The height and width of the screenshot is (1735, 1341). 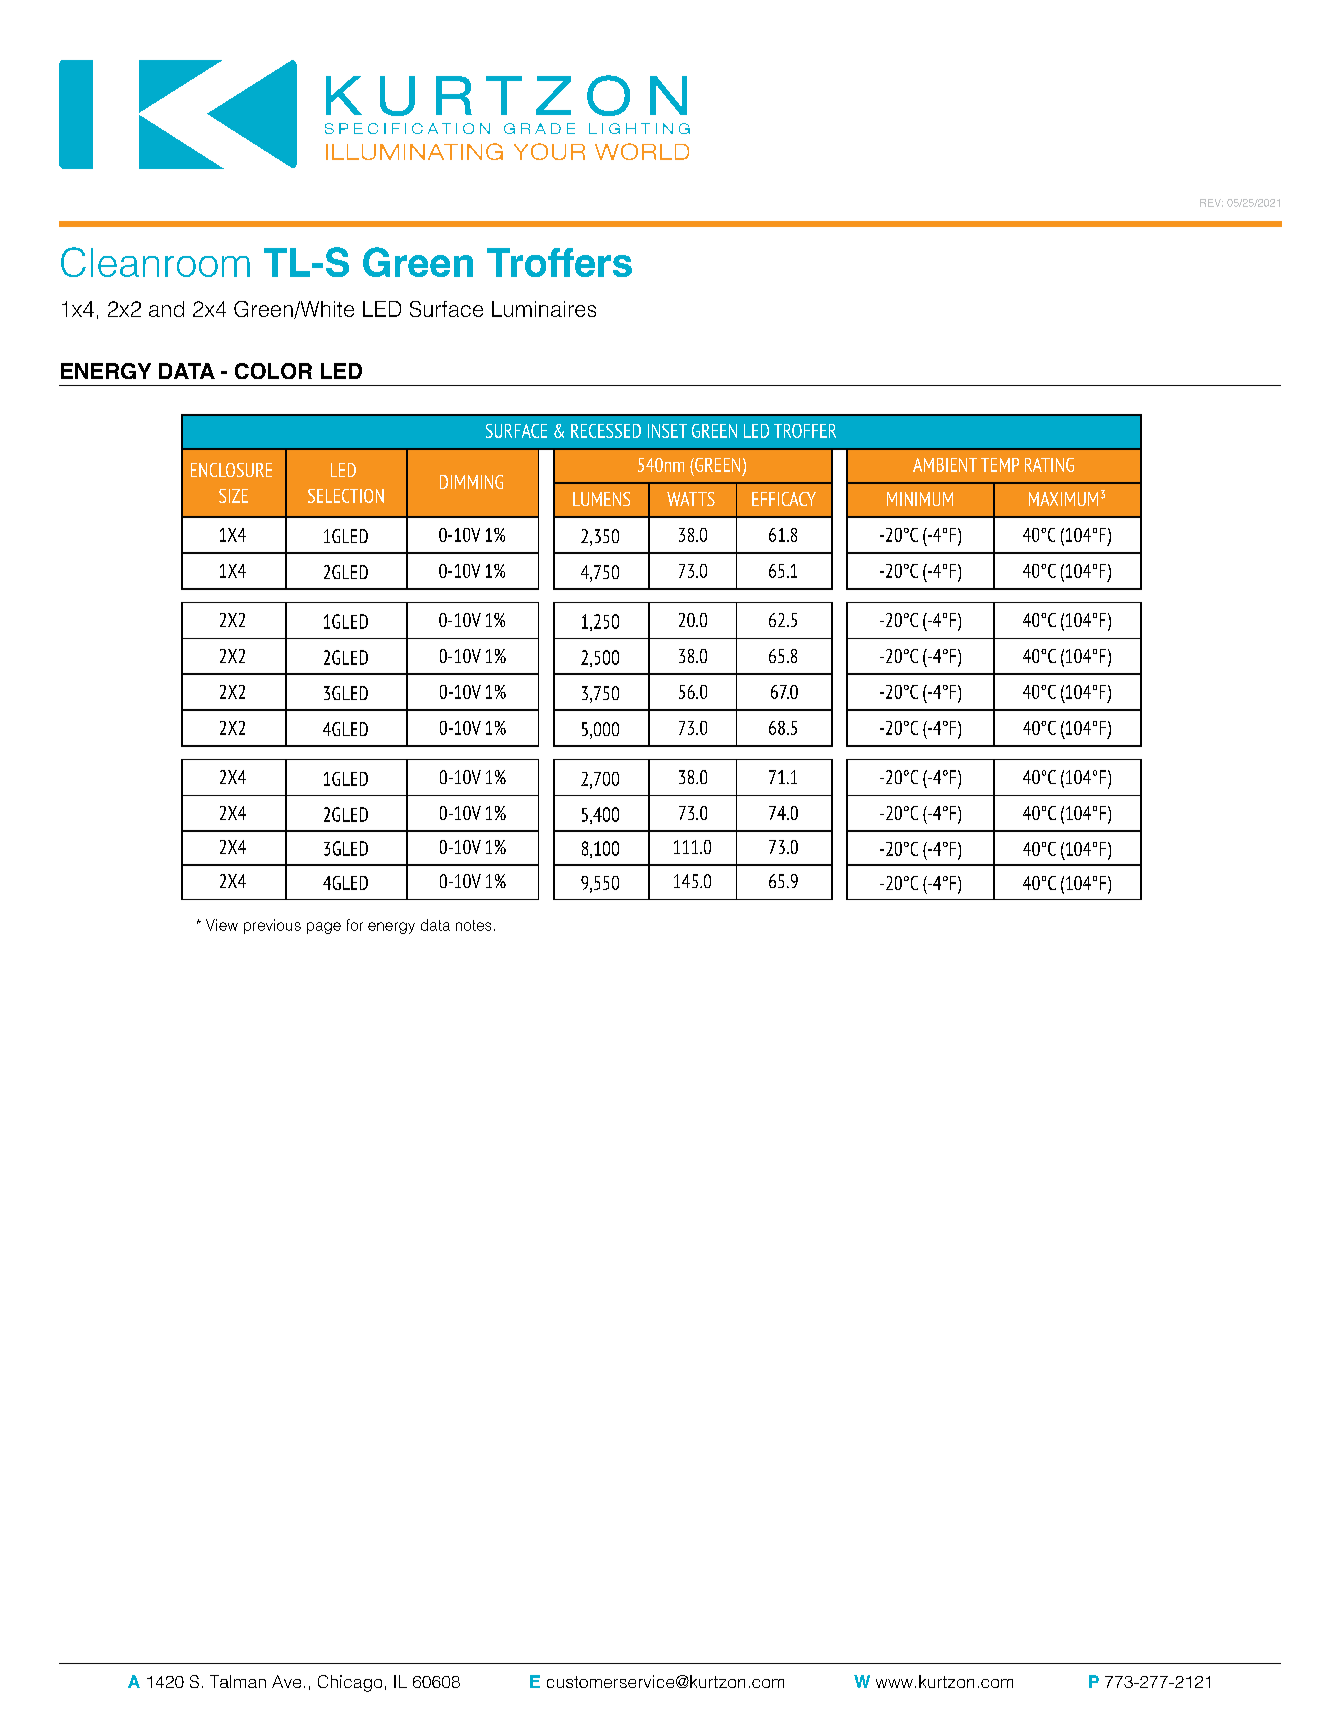 What do you see at coordinates (544, 309) in the screenshot?
I see `Luminaires` at bounding box center [544, 309].
